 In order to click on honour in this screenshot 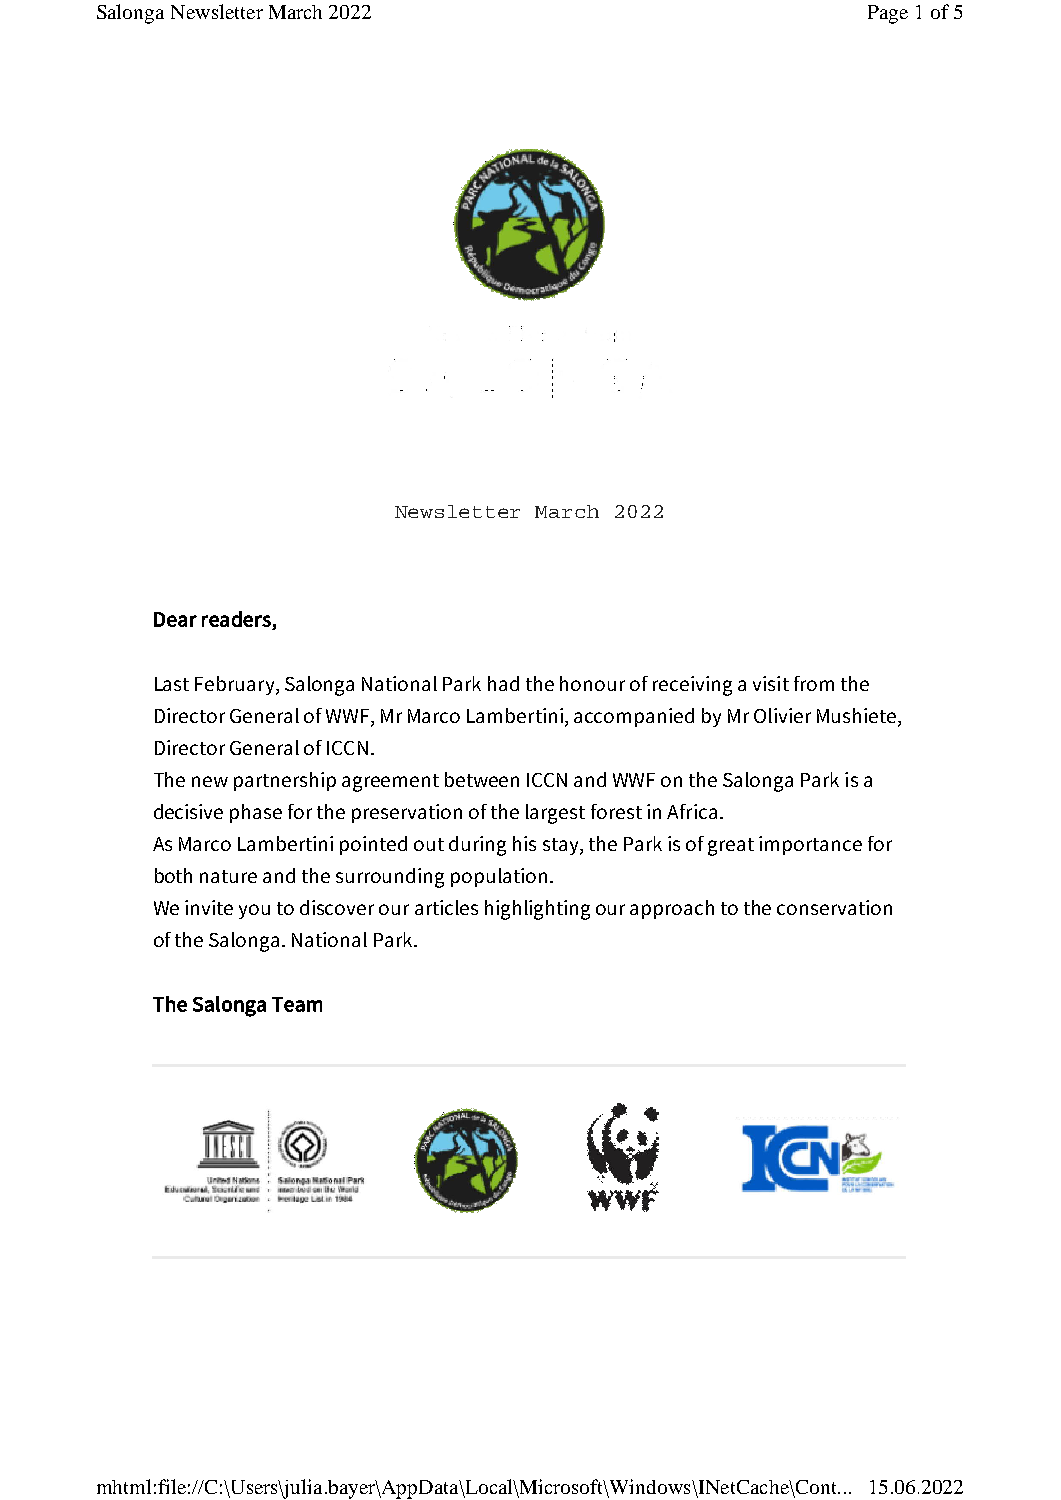, I will do `click(592, 683)`.
